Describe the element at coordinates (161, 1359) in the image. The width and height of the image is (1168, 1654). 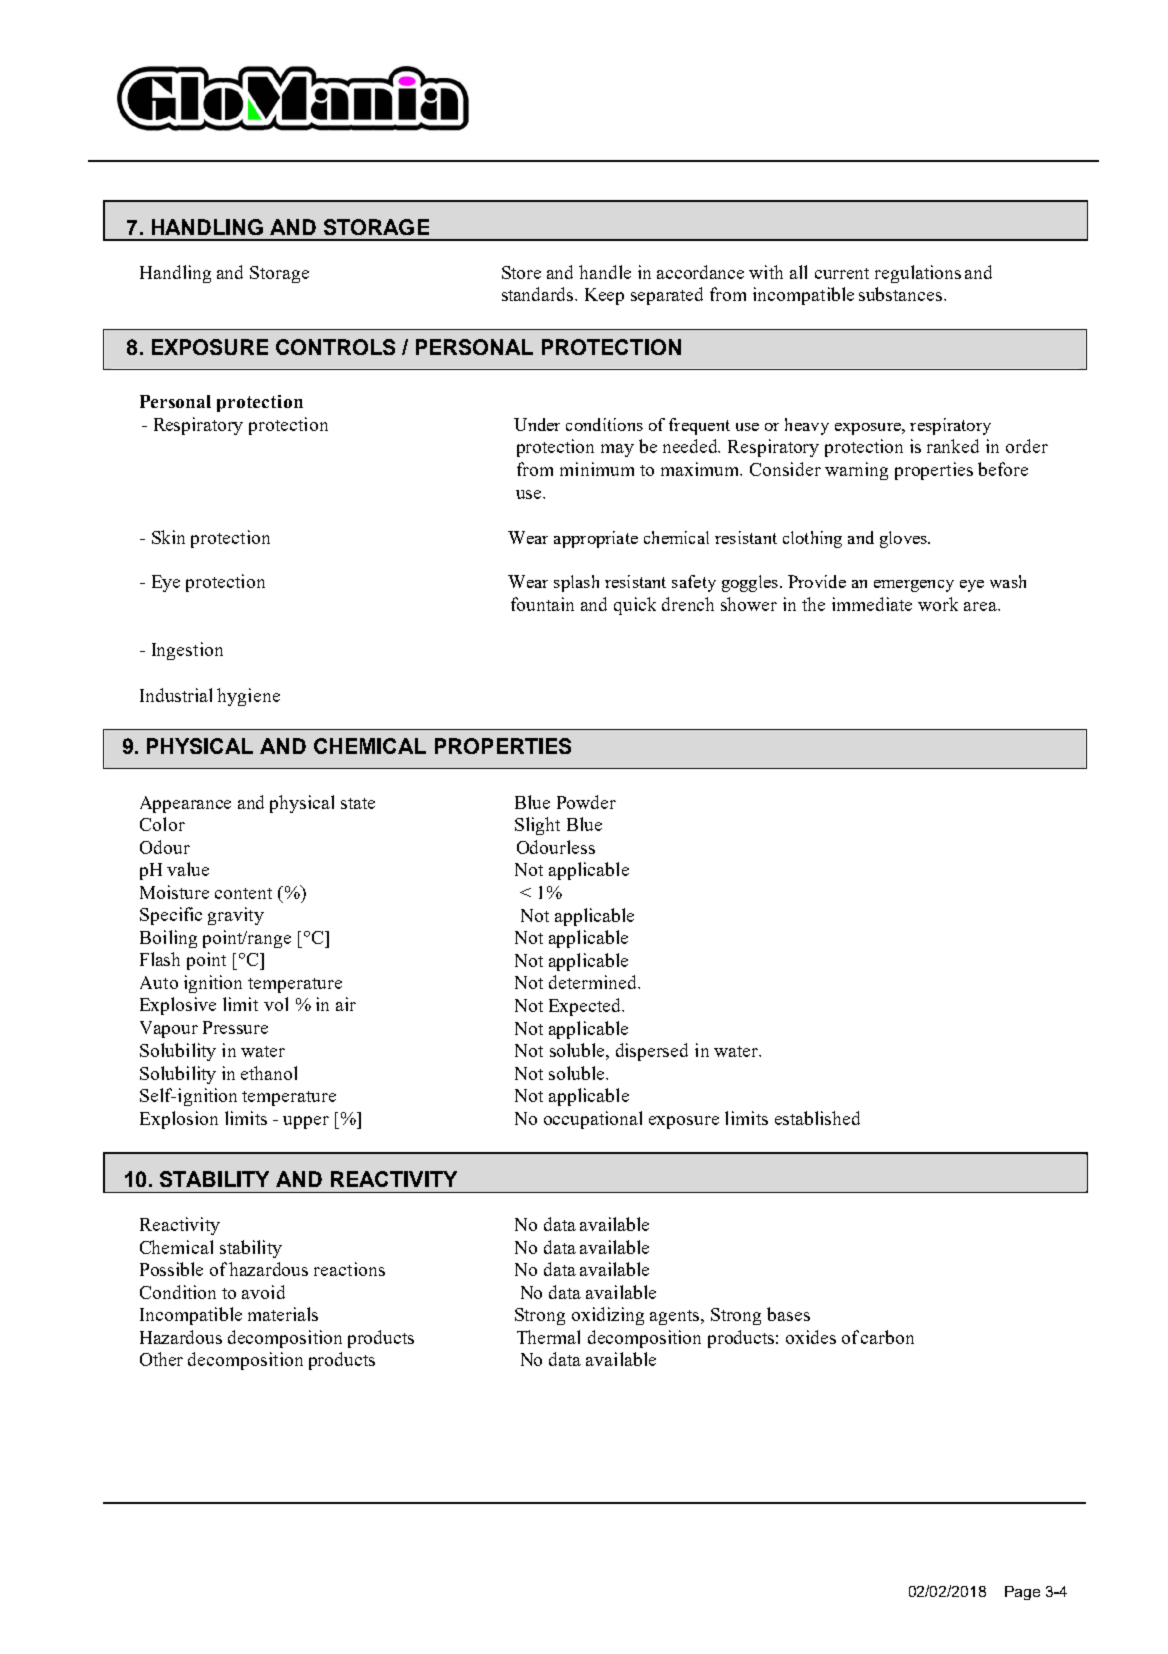
I see `Other` at that location.
